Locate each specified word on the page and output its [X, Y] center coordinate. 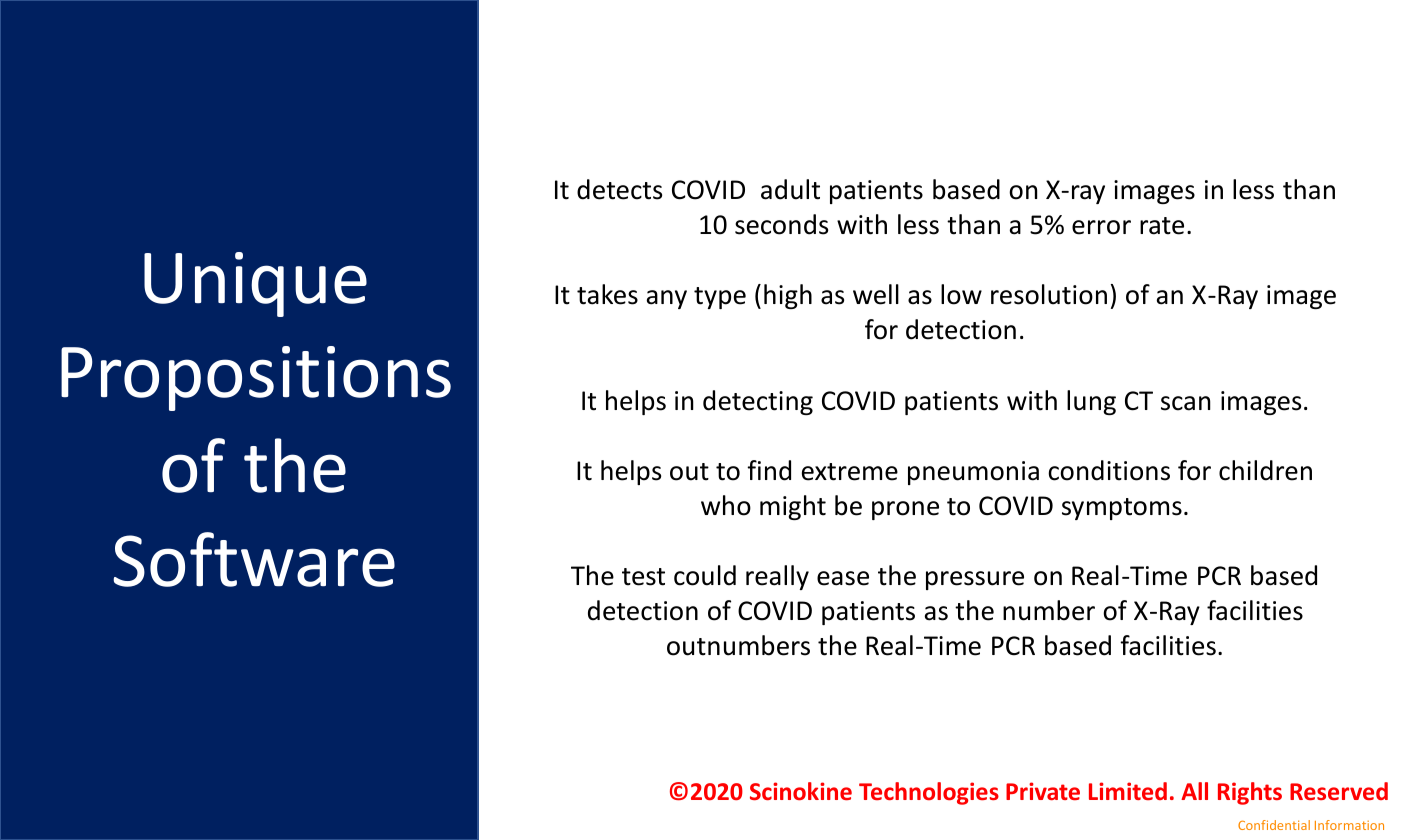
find [769, 470]
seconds [781, 224]
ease [843, 578]
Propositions [256, 378]
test [643, 577]
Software [254, 559]
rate [1162, 226]
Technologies [929, 793]
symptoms [1122, 509]
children [1265, 470]
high [788, 296]
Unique [255, 284]
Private [1043, 791]
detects [619, 189]
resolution [1049, 294]
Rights [1250, 793]
